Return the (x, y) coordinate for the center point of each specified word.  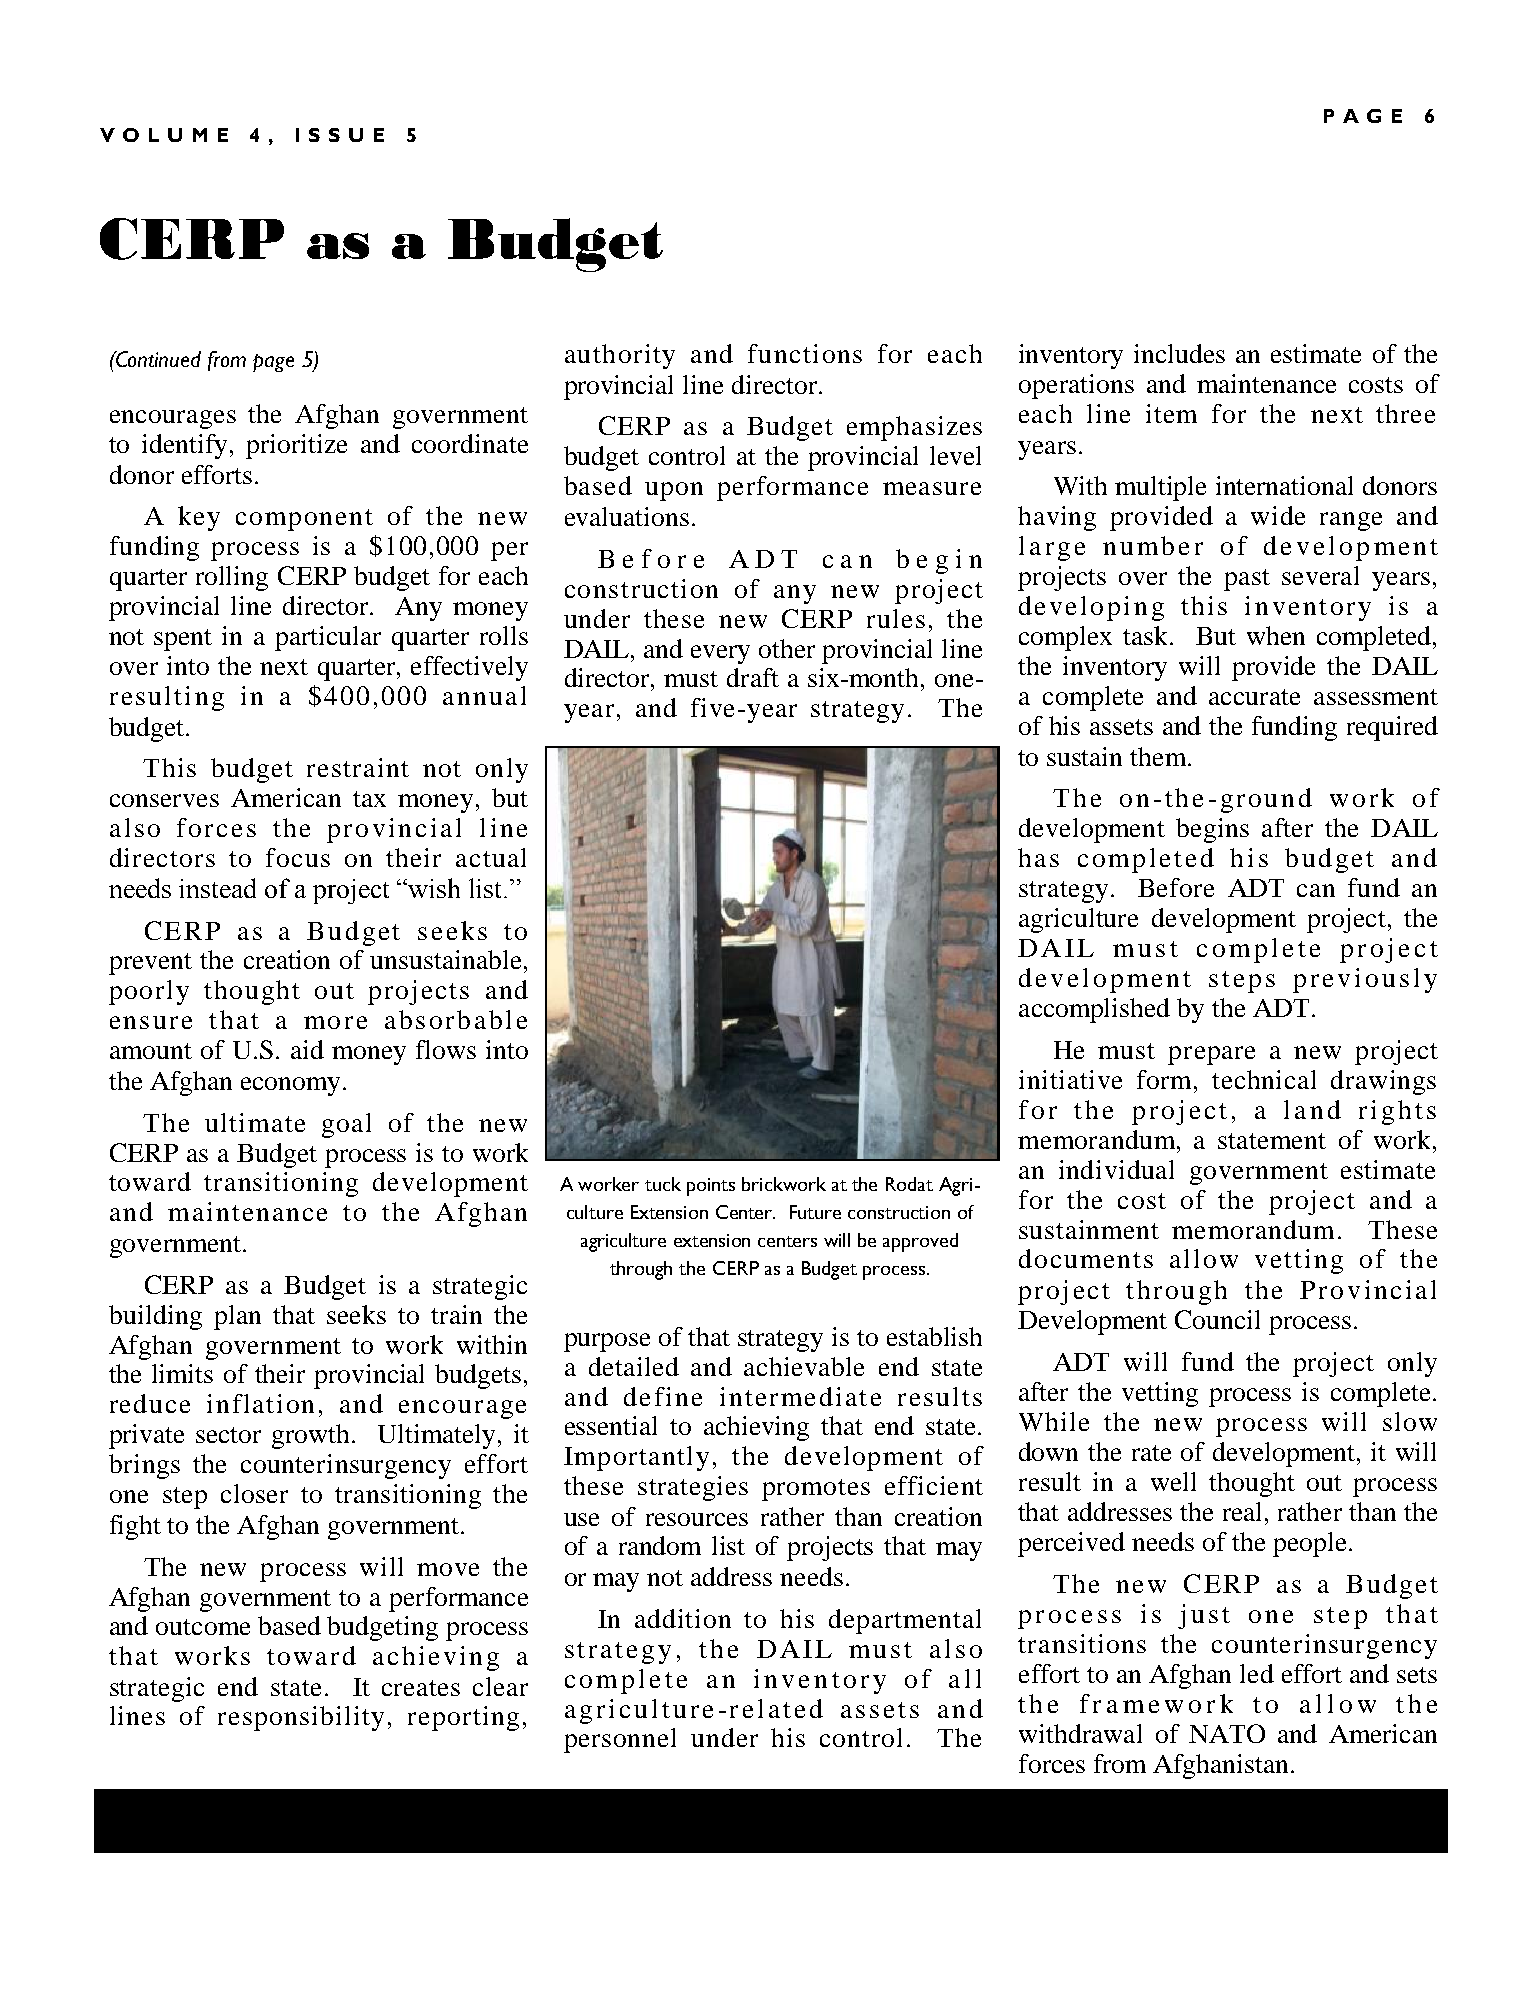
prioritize (296, 446)
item (1171, 413)
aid (307, 1049)
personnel (620, 1740)
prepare (1211, 1055)
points (711, 1187)
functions (805, 353)
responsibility (301, 1718)
